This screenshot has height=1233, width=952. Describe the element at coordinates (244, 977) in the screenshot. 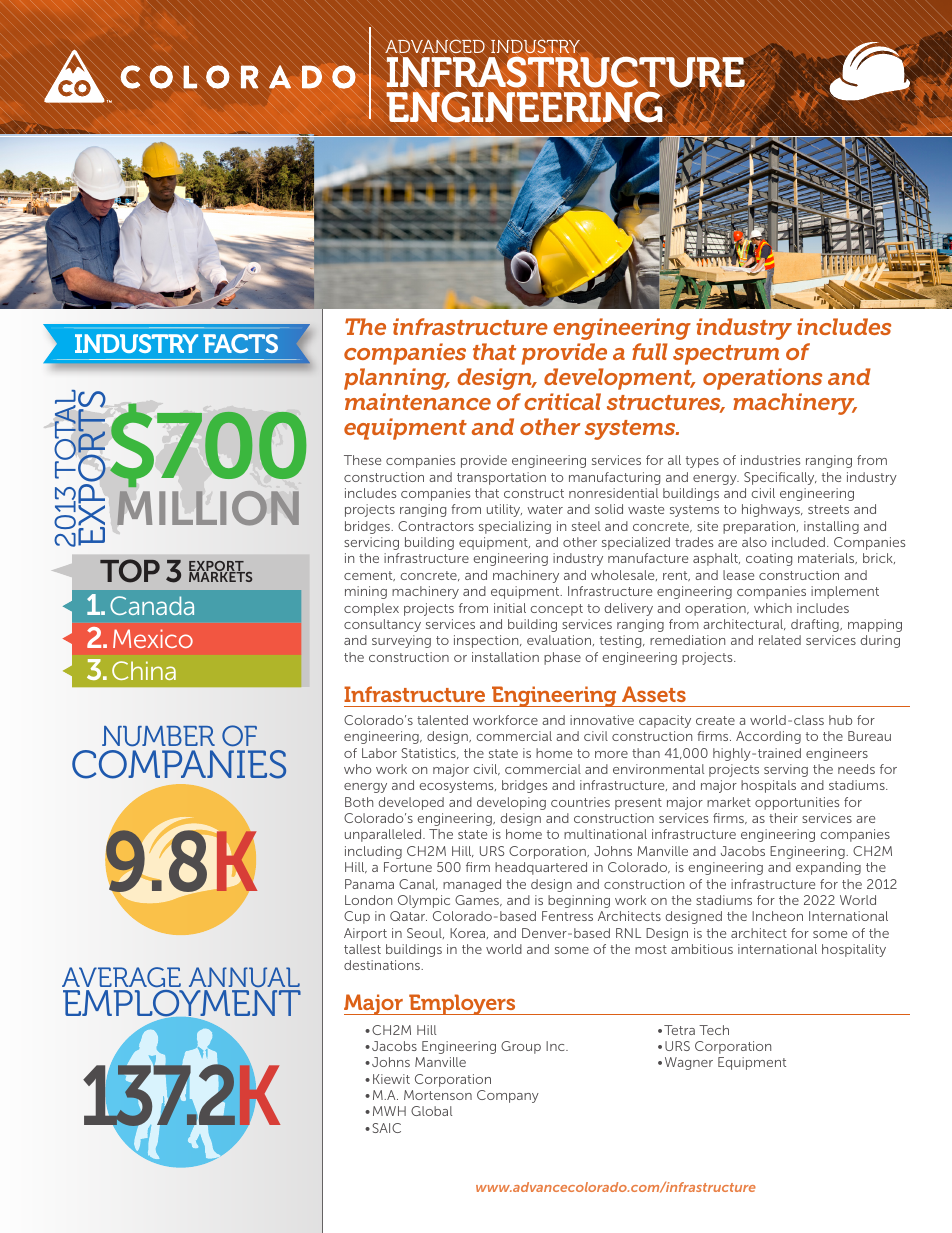

I see `ANNUAL` at that location.
